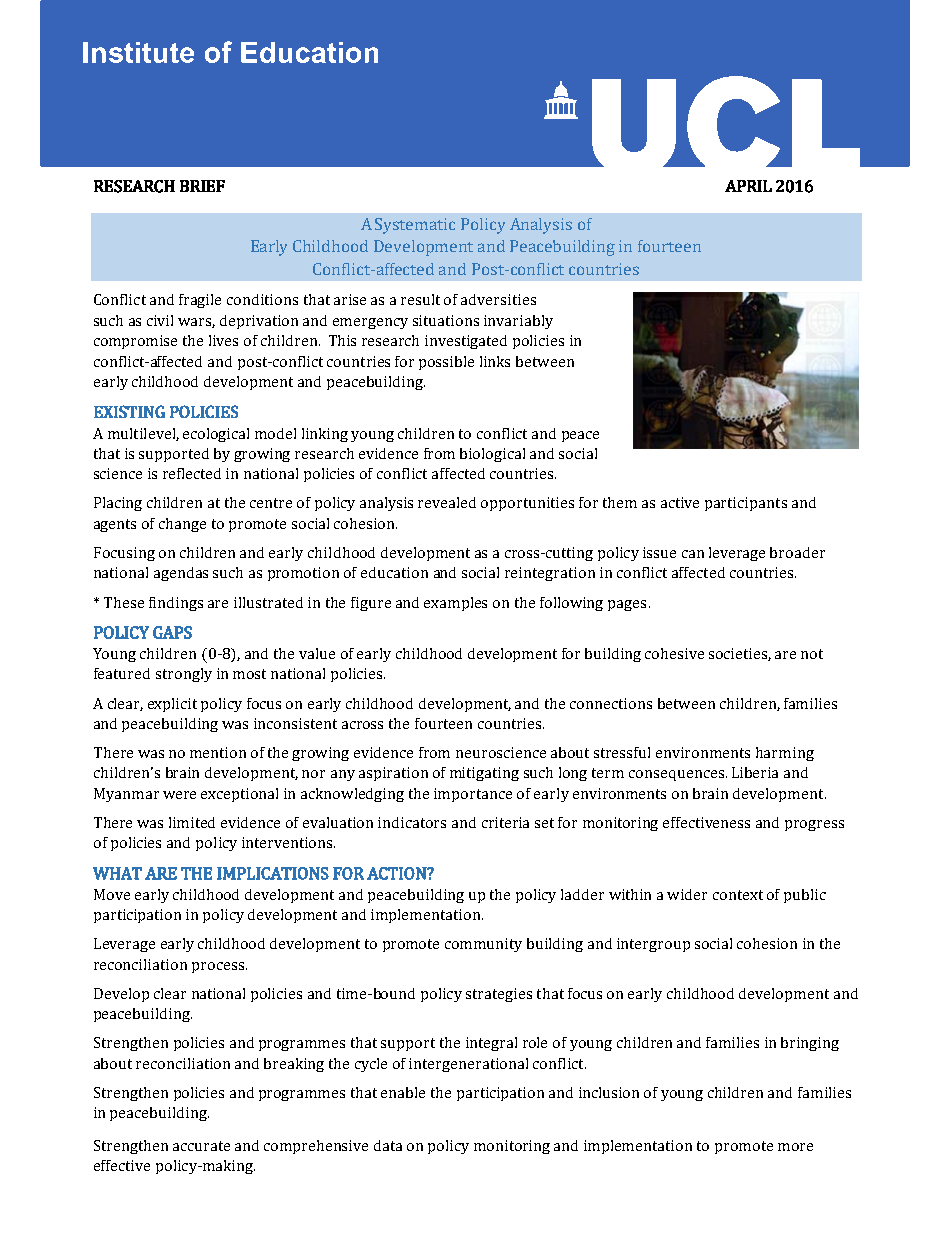  Describe the element at coordinates (473, 795) in the page. I see `importance` at that location.
